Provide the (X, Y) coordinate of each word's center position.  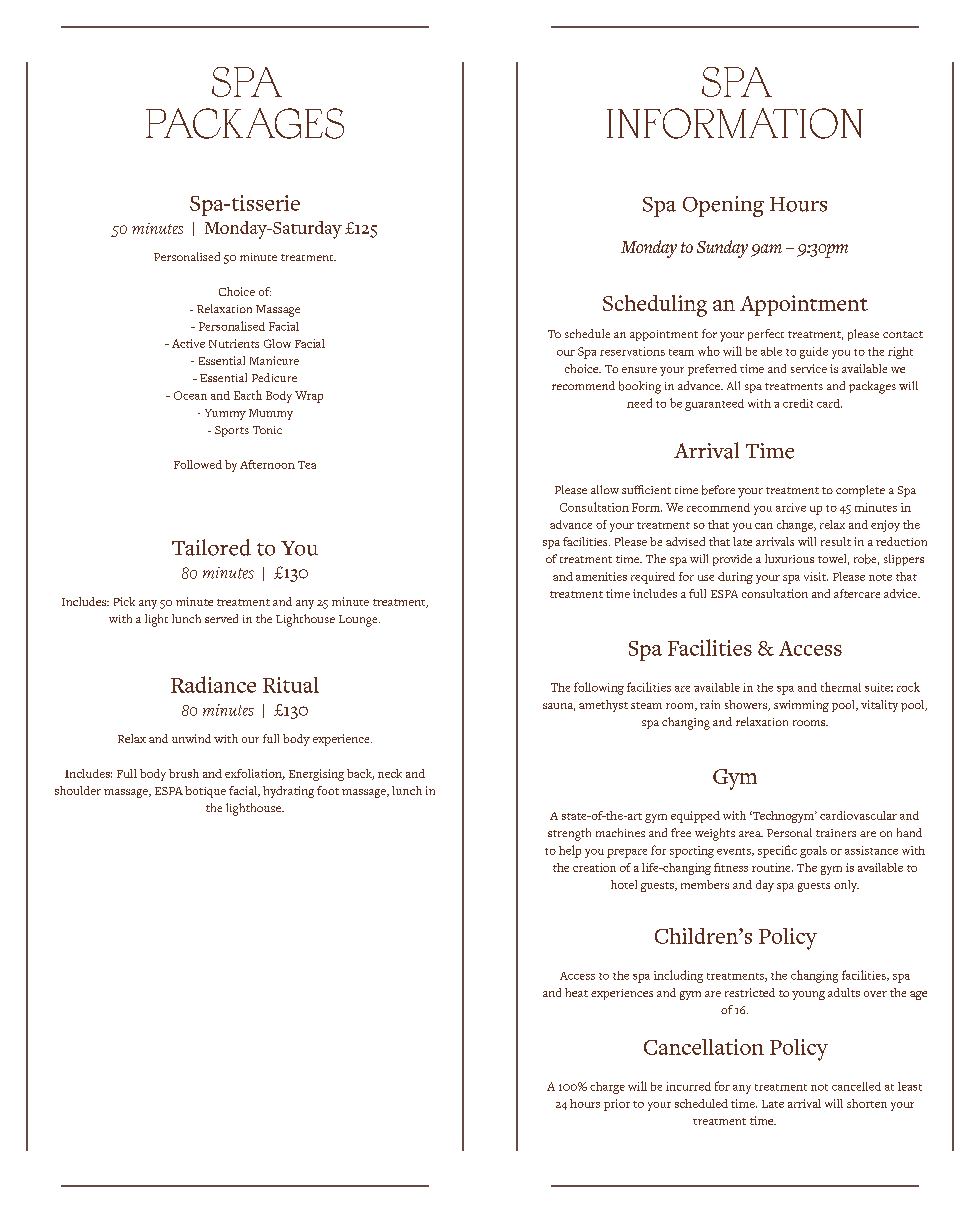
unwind (191, 738)
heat (576, 992)
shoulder (78, 790)
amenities (601, 576)
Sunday (722, 249)
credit (798, 403)
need (639, 403)
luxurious (789, 558)
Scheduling (655, 306)
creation (594, 867)
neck (390, 773)
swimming (801, 706)
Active (188, 343)
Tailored (211, 547)
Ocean (190, 395)
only (846, 886)
